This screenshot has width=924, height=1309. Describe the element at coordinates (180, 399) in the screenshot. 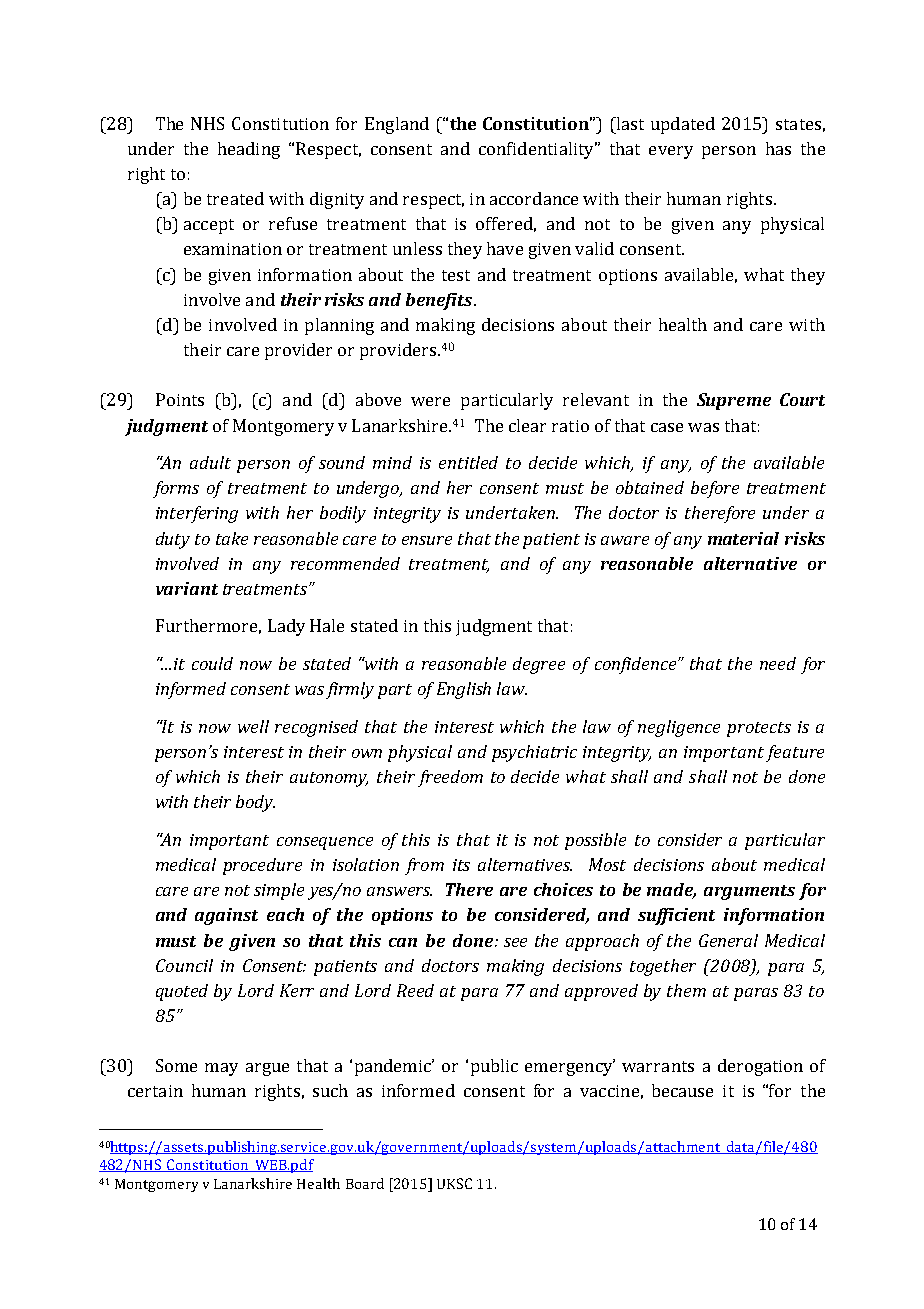

I see `Points` at that location.
